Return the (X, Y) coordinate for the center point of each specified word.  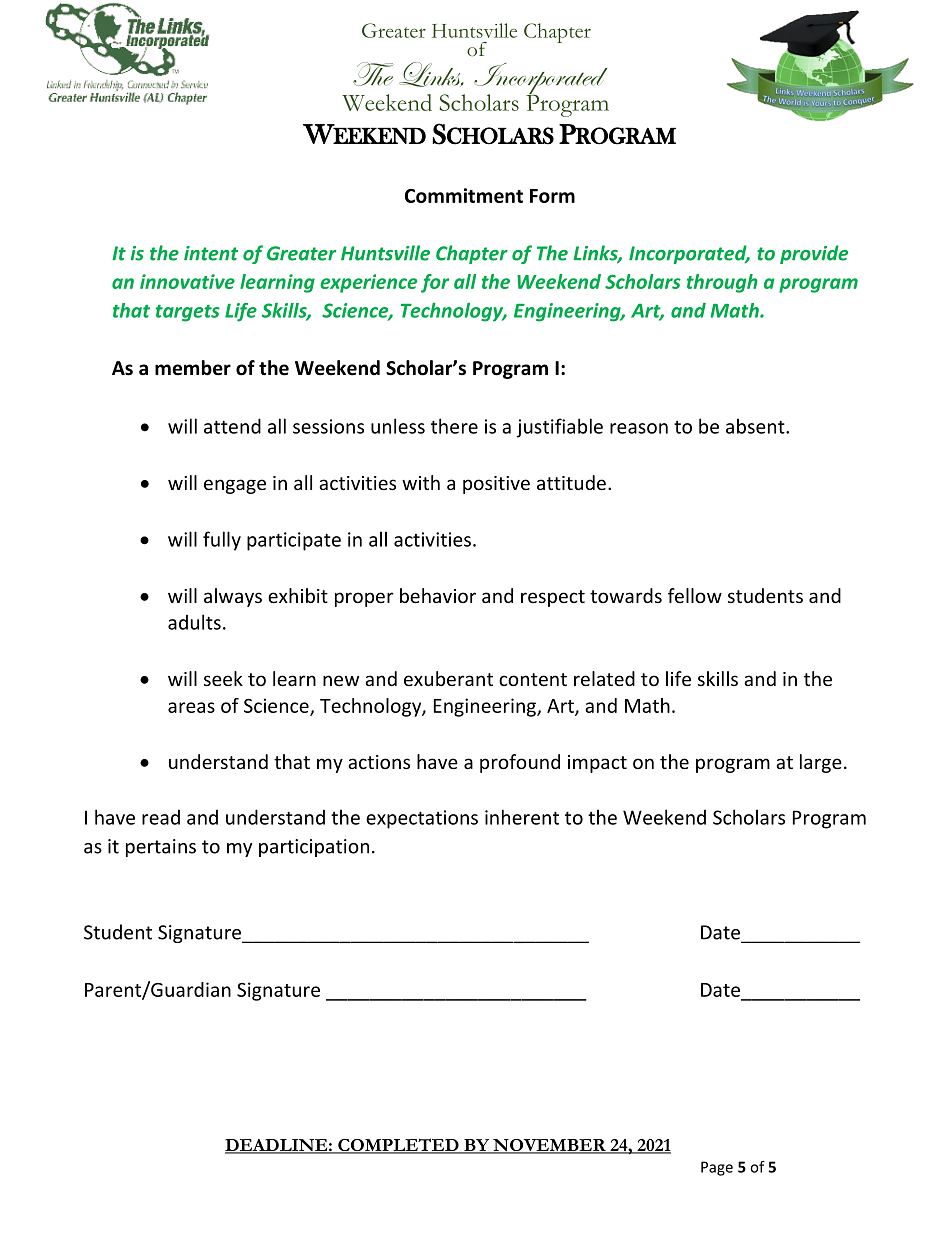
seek (223, 678)
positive (496, 485)
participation (314, 848)
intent (211, 253)
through (722, 283)
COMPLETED (398, 1146)
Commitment (464, 195)
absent (756, 426)
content (533, 679)
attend (232, 426)
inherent (522, 817)
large (821, 763)
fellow (695, 595)
